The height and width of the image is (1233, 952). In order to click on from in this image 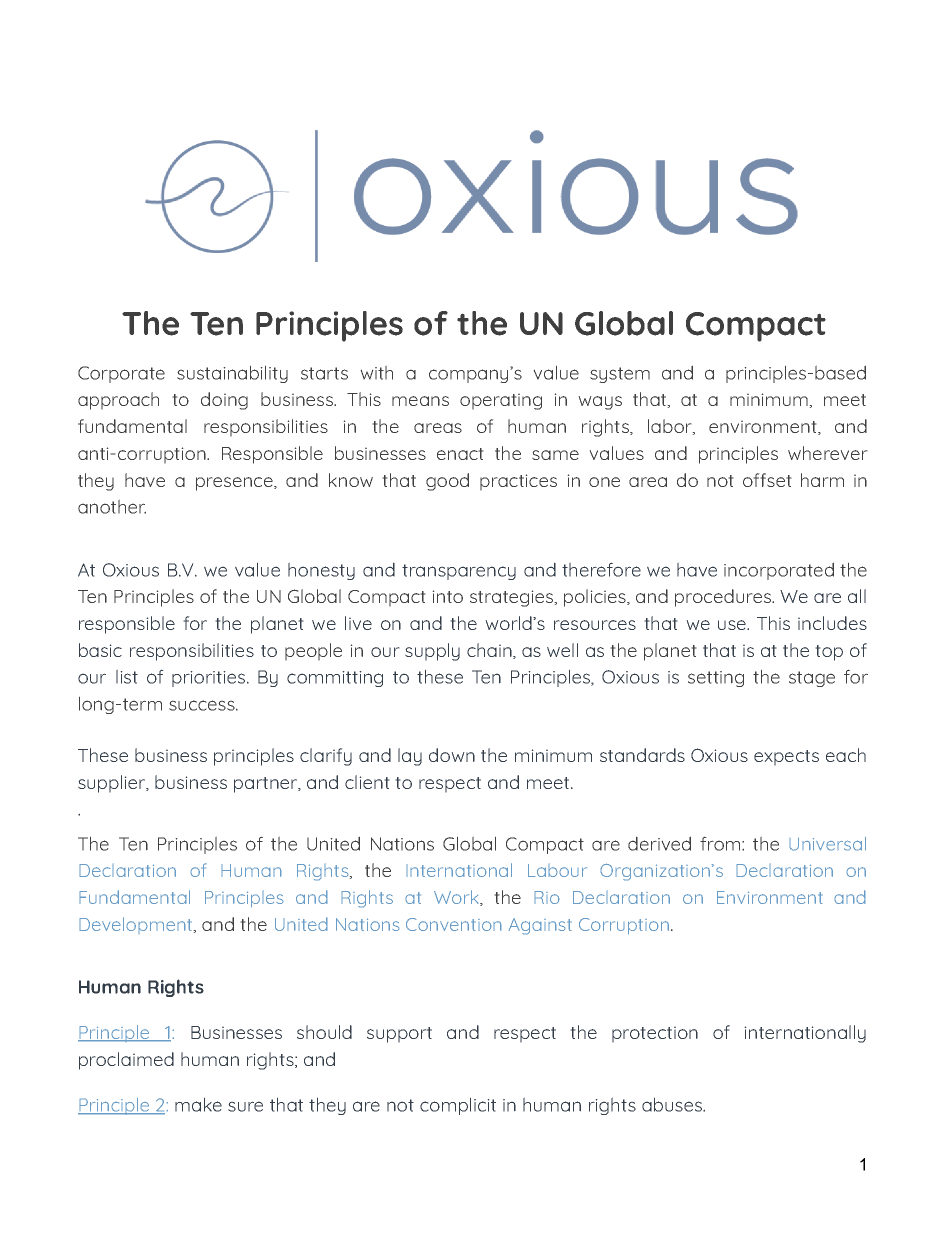, I will do `click(721, 844)`.
